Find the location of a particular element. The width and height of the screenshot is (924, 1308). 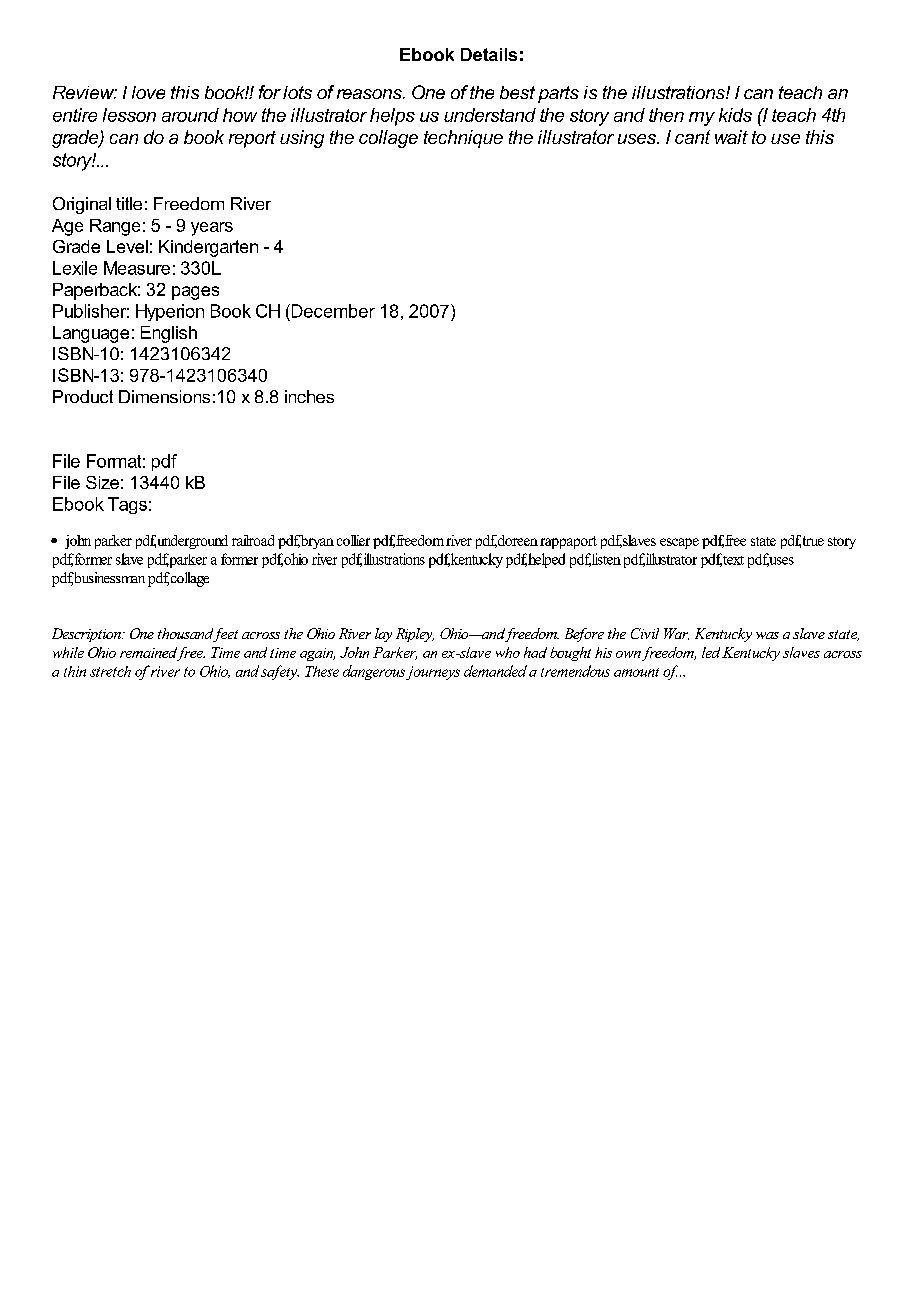

cant is located at coordinates (692, 137).
